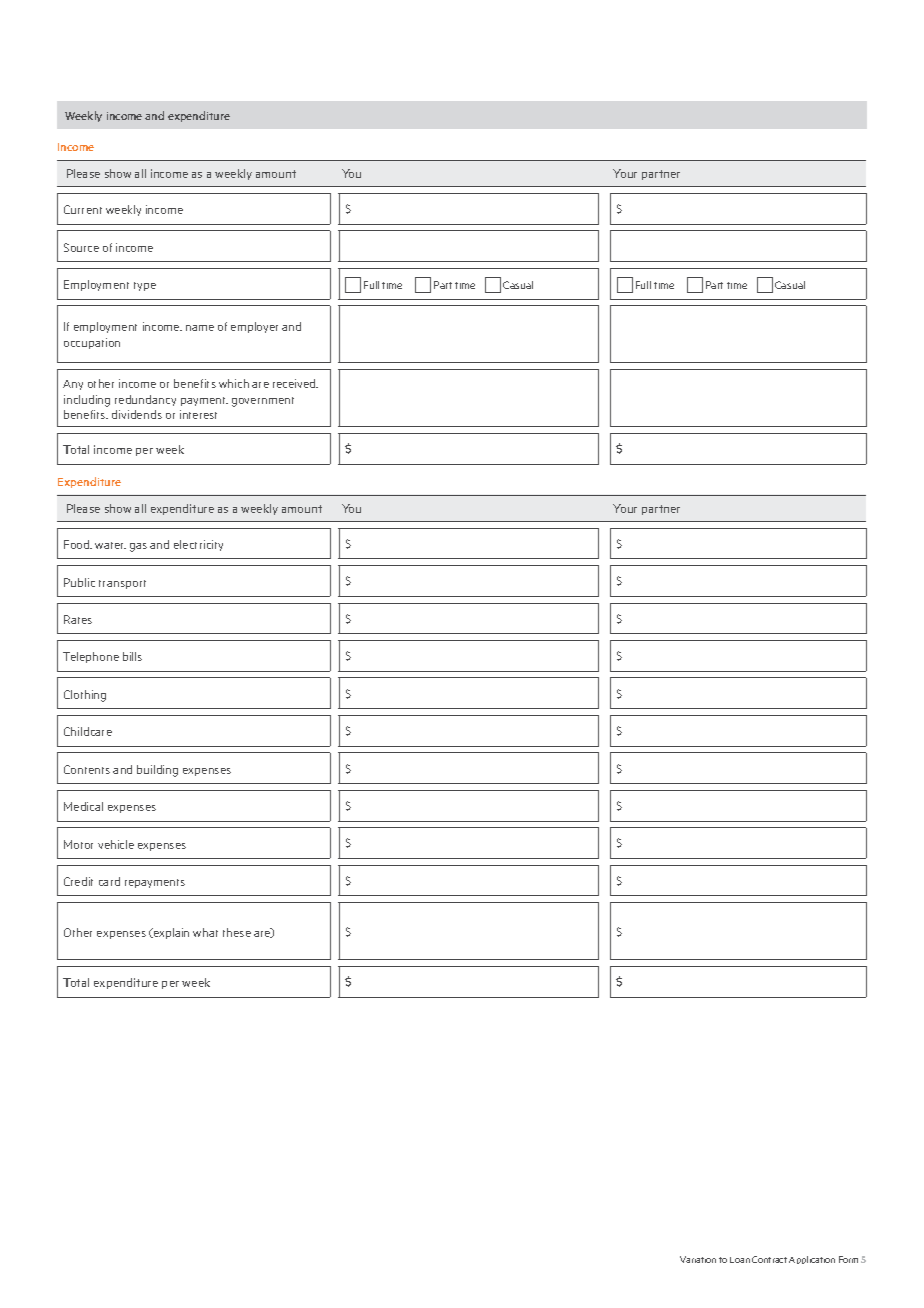 The height and width of the screenshot is (1308, 924). Describe the element at coordinates (295, 383) in the screenshot. I see `received` at that location.
